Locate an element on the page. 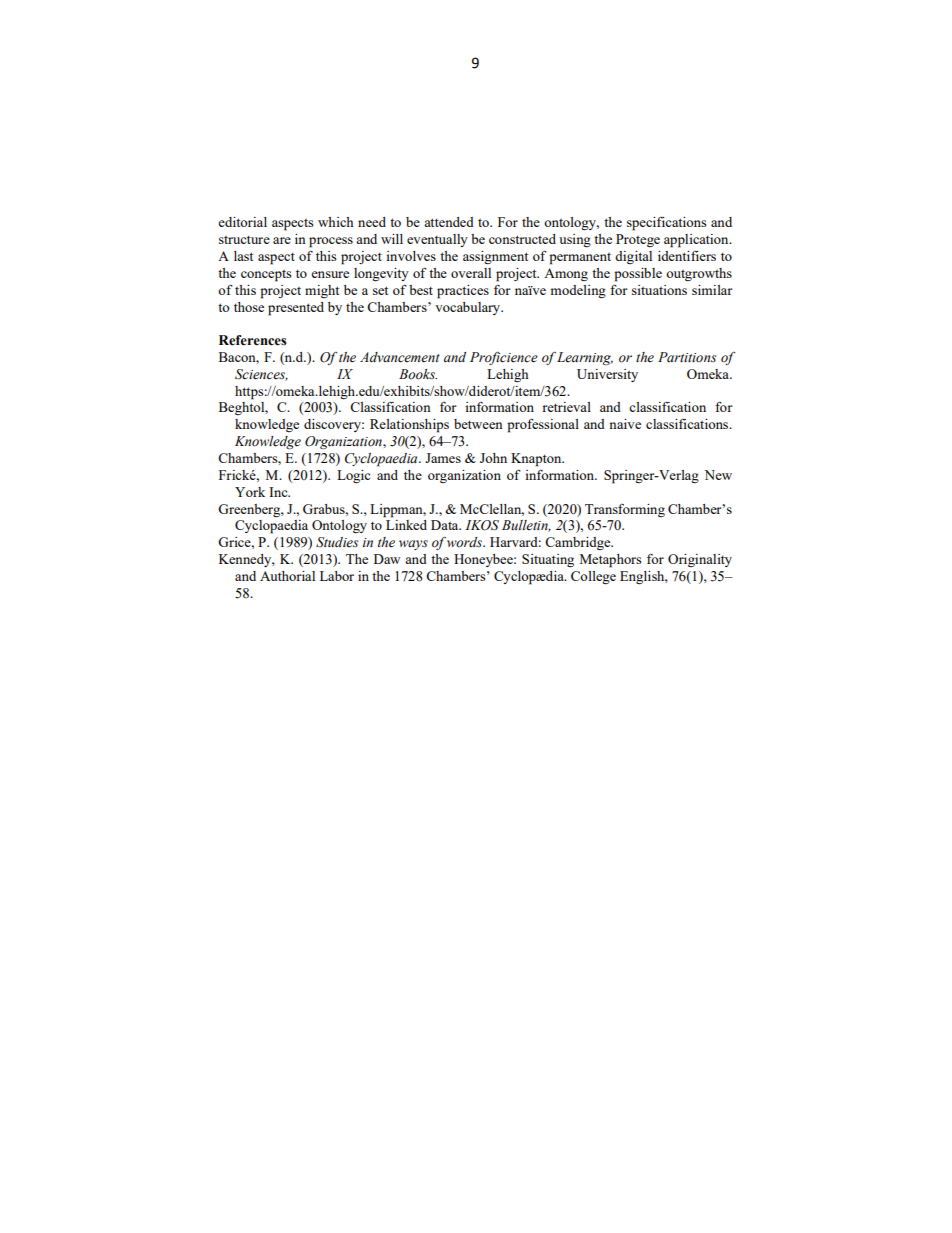  Sciences is located at coordinates (261, 375).
